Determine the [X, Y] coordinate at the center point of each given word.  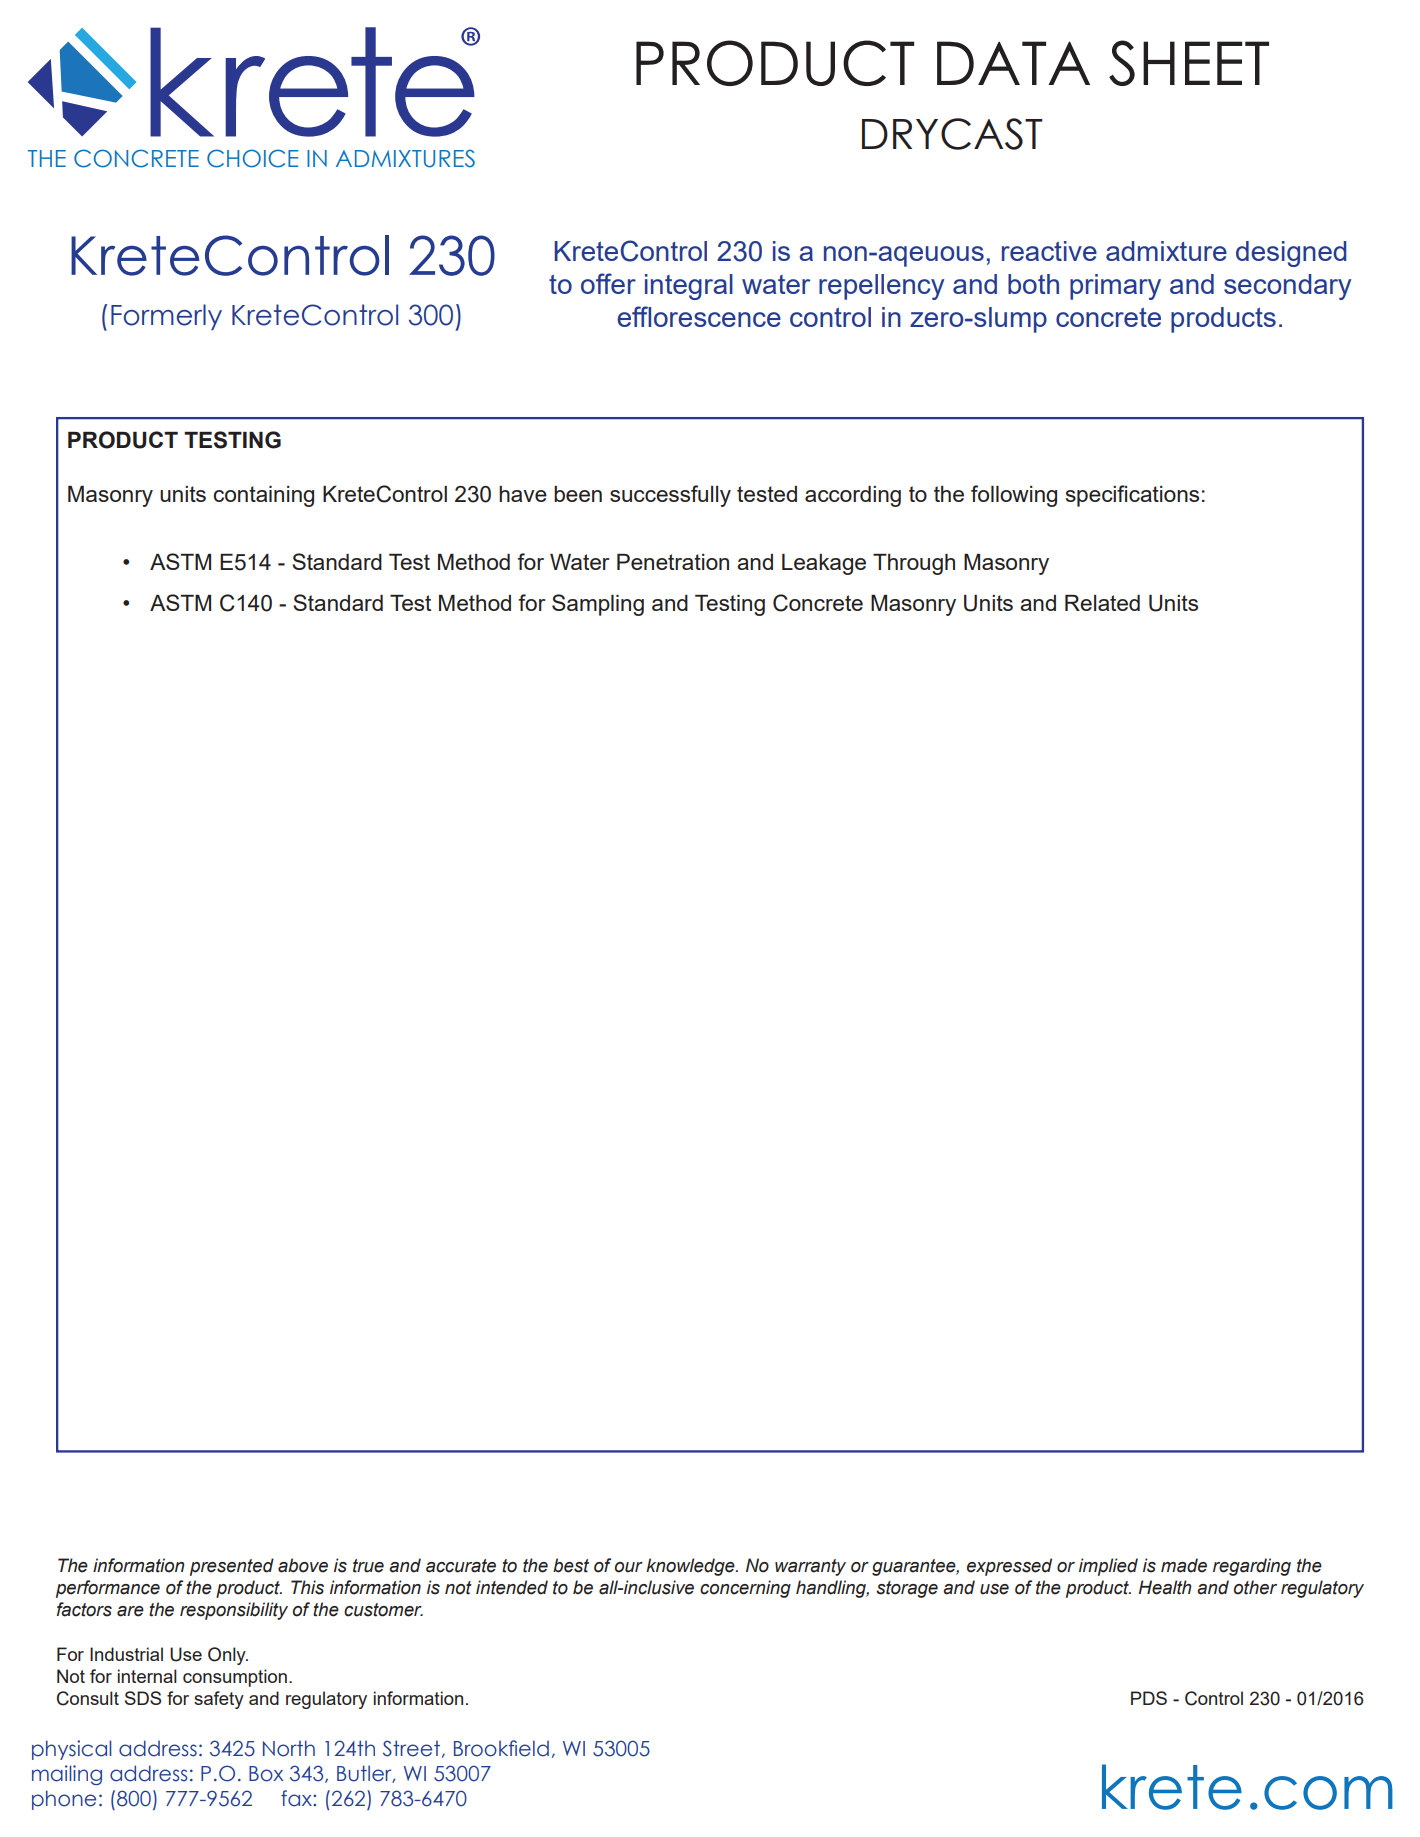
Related [1102, 603]
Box [266, 1774]
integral [689, 287]
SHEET [1189, 63]
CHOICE [253, 158]
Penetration [673, 562]
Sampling [598, 605]
